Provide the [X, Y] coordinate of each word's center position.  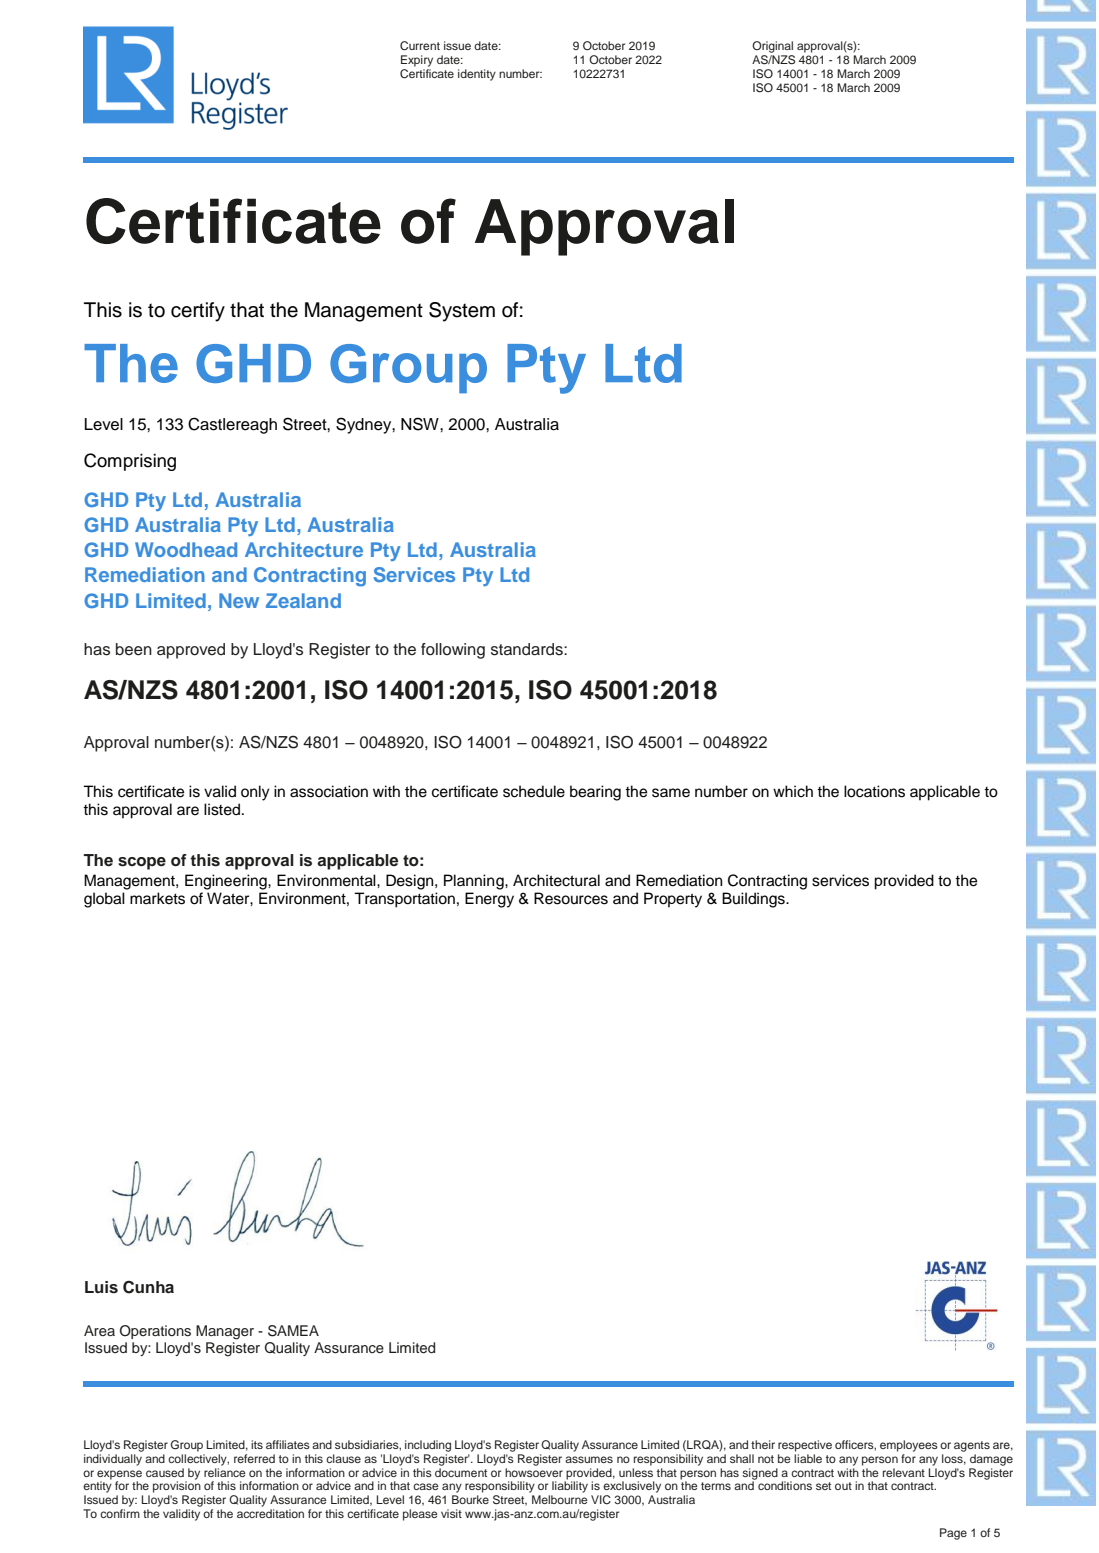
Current [420, 46]
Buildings [754, 900]
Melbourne [560, 1499]
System [462, 312]
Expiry [417, 61]
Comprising [130, 462]
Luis [101, 1287]
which [793, 791]
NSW [421, 424]
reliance [225, 1472]
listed [222, 809]
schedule [534, 791]
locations [874, 791]
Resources [571, 898]
